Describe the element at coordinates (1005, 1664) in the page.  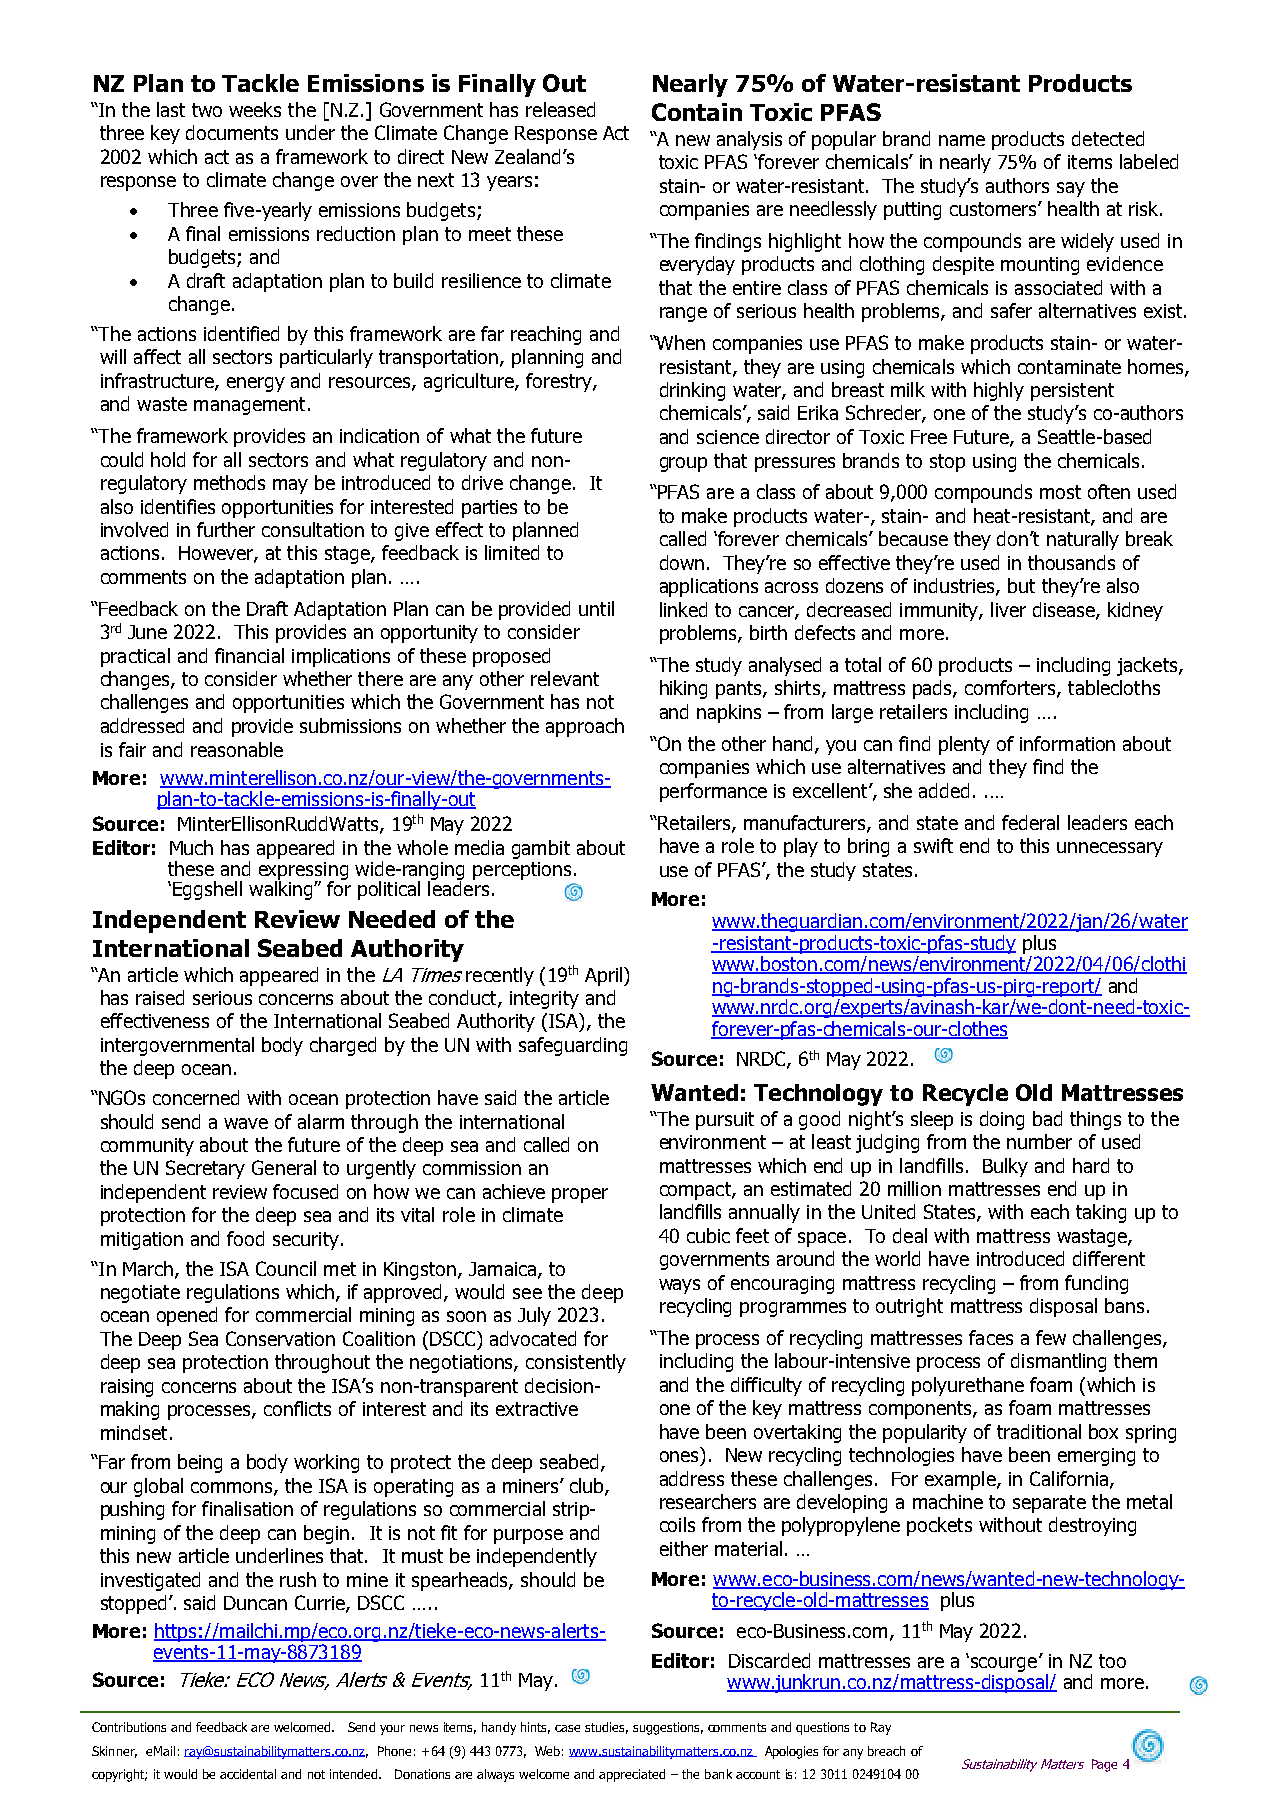
I see `scourge` at that location.
